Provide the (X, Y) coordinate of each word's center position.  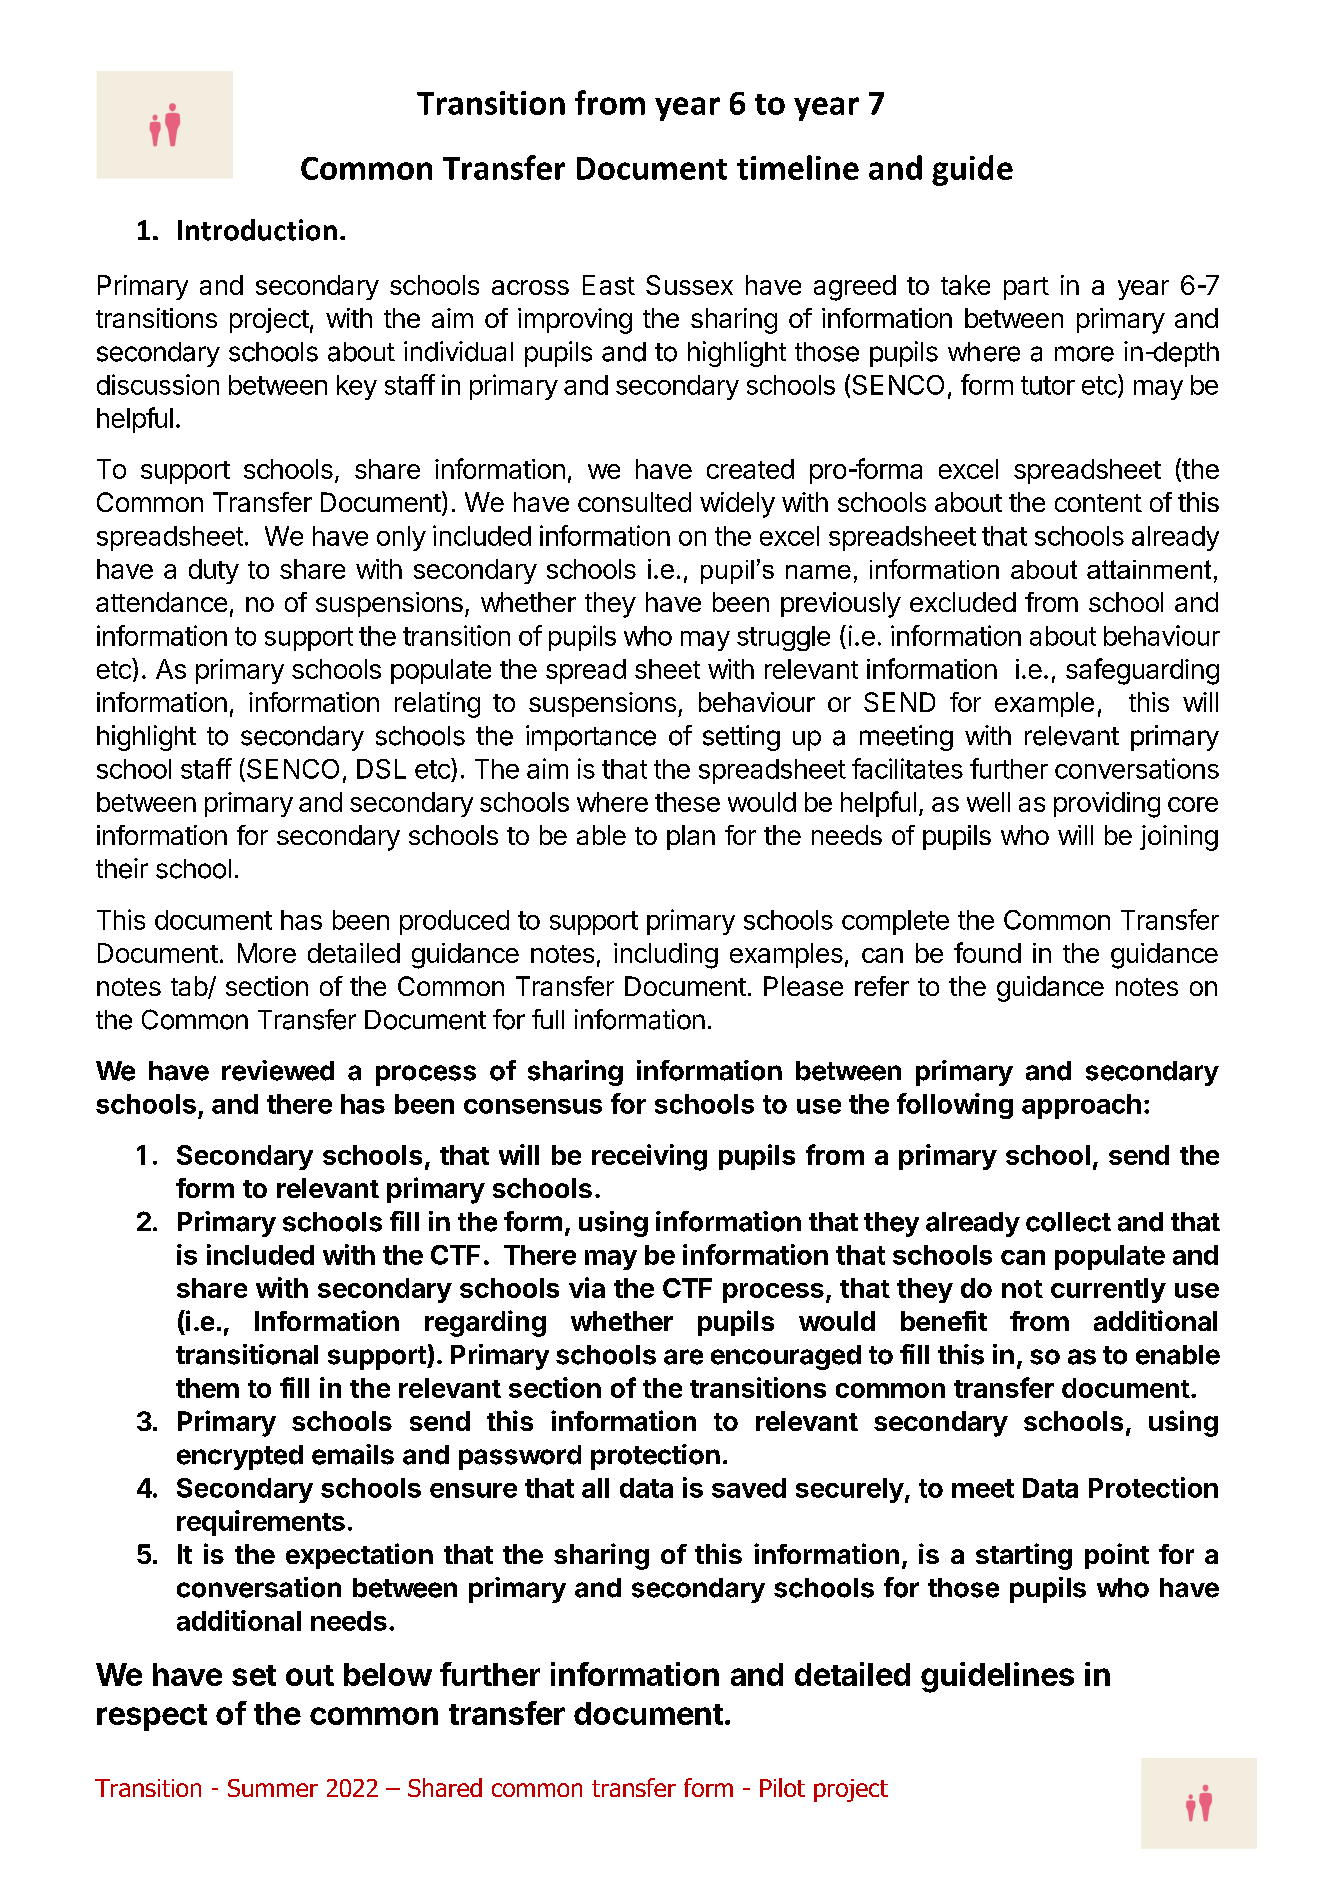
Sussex (689, 285)
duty (214, 571)
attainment (1149, 569)
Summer (273, 1788)
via (587, 1287)
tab (190, 987)
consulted (634, 502)
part (1026, 288)
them (207, 1388)
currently (1108, 1290)
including (666, 956)
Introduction (257, 230)
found (987, 952)
